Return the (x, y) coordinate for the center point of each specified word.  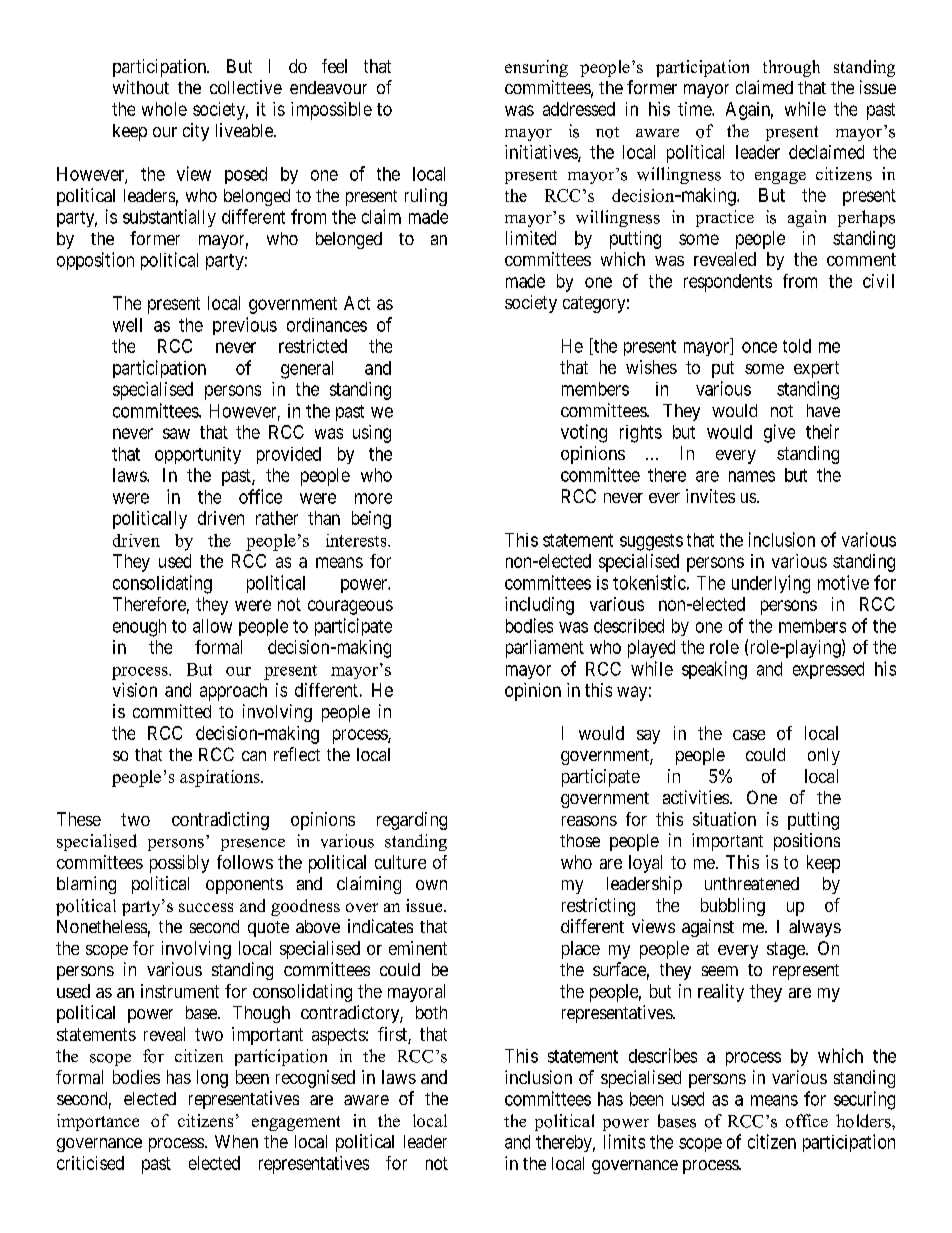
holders (864, 1121)
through (791, 68)
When (236, 1141)
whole (164, 109)
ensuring (536, 68)
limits (624, 1141)
